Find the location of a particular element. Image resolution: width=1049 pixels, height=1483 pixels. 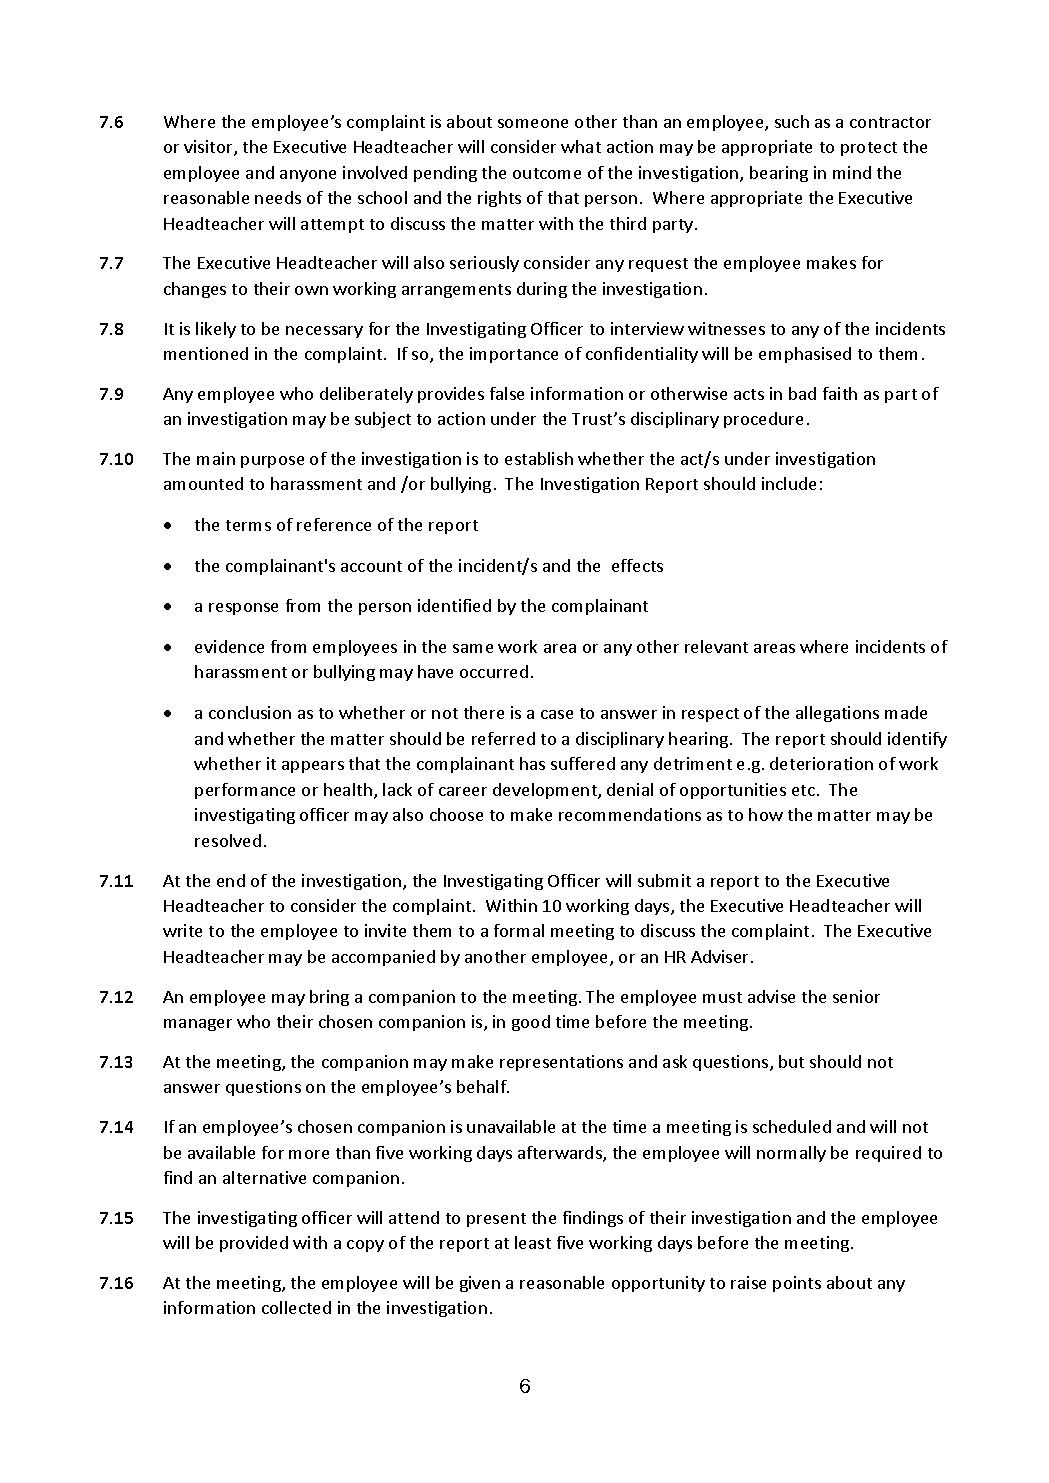

conclusion is located at coordinates (250, 712).
